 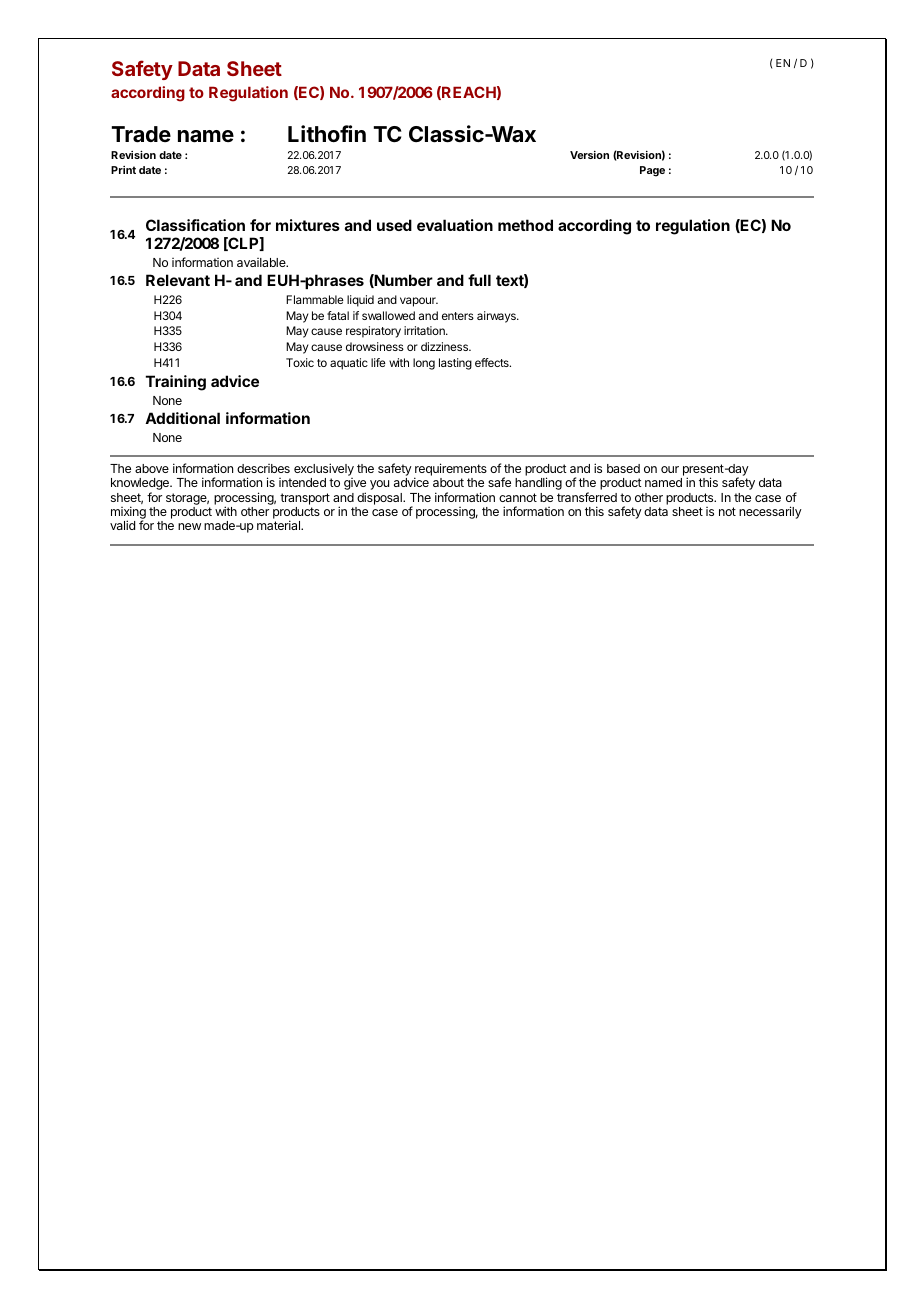 I want to click on Training, so click(x=176, y=383).
